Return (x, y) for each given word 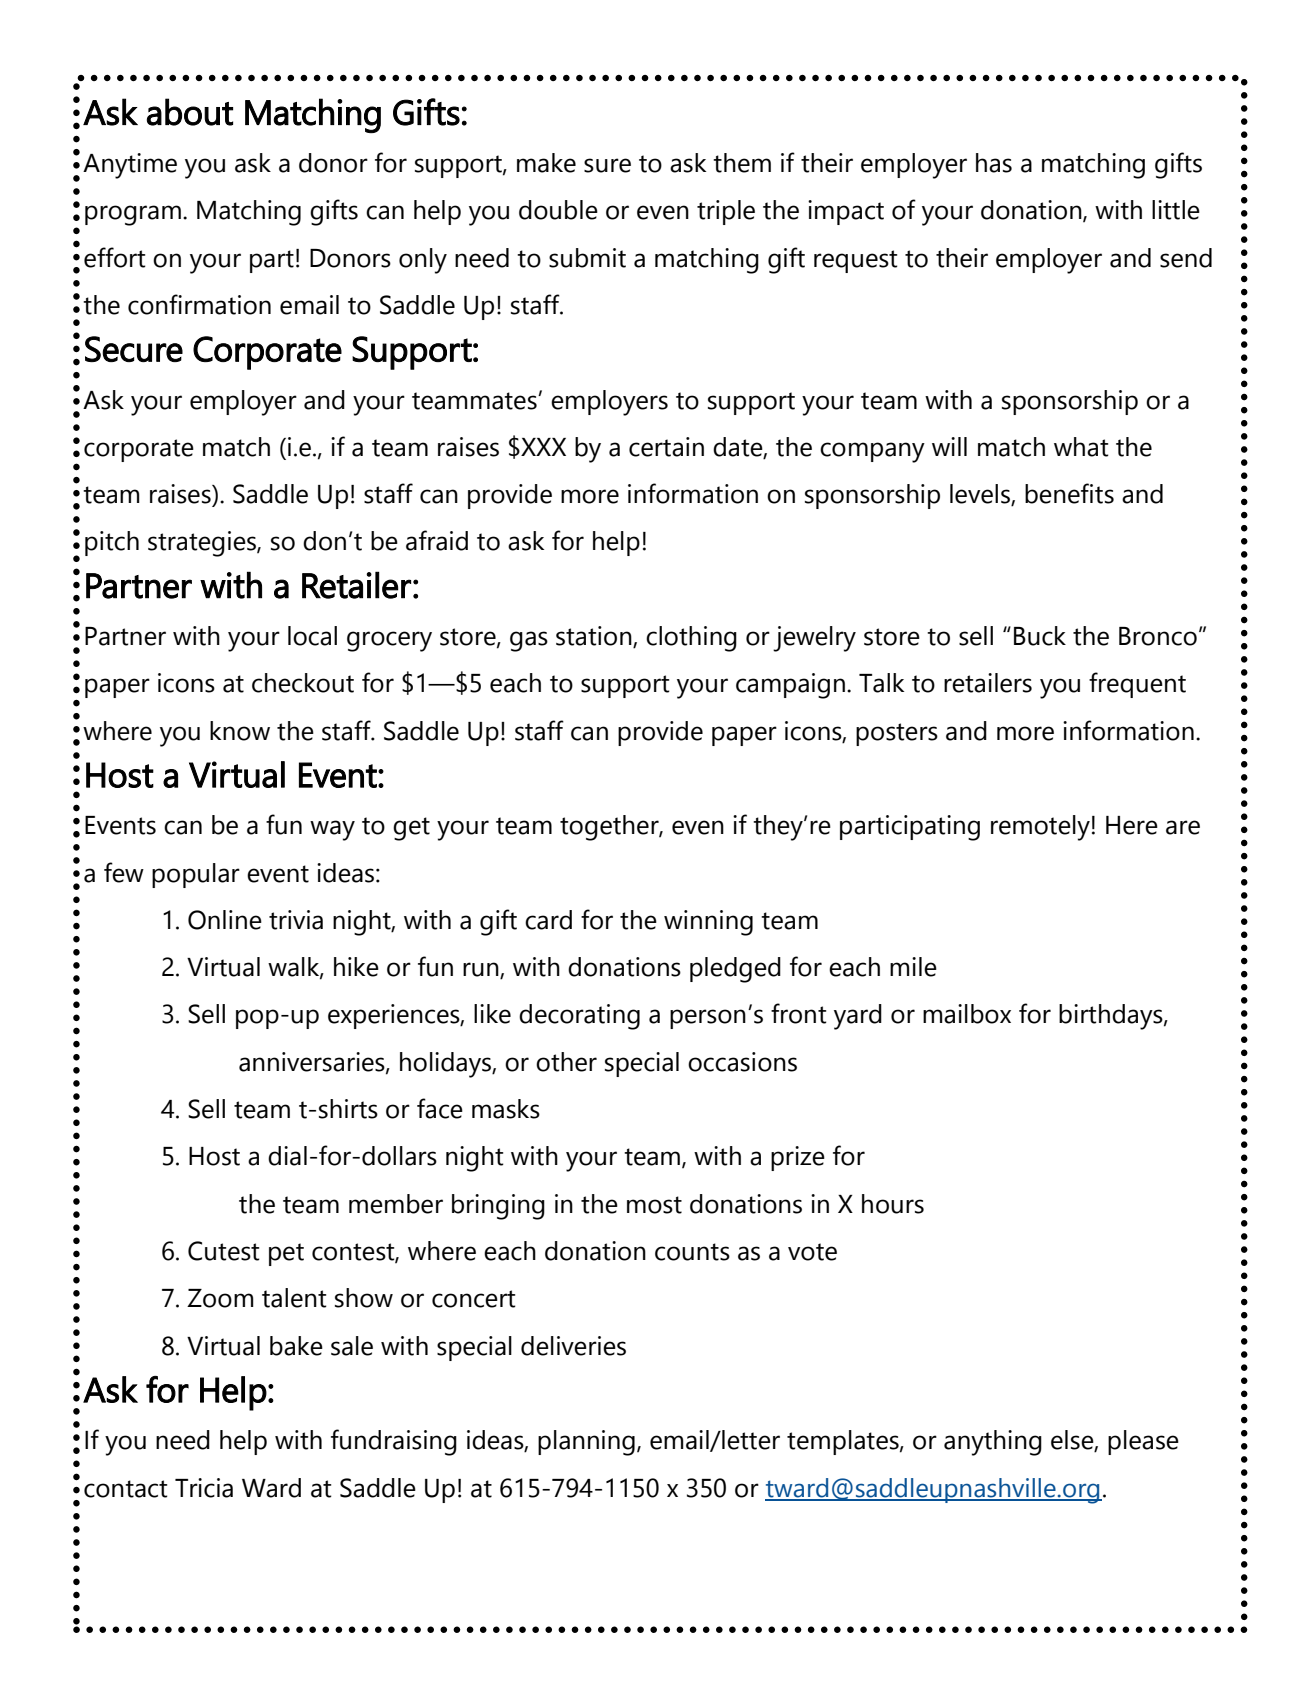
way (332, 830)
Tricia (204, 1488)
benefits (1069, 493)
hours (893, 1204)
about (190, 112)
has (994, 163)
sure (607, 165)
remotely (1040, 828)
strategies (203, 544)
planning (586, 1443)
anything (993, 1443)
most (654, 1205)
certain (666, 447)
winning (708, 923)
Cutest (224, 1251)
